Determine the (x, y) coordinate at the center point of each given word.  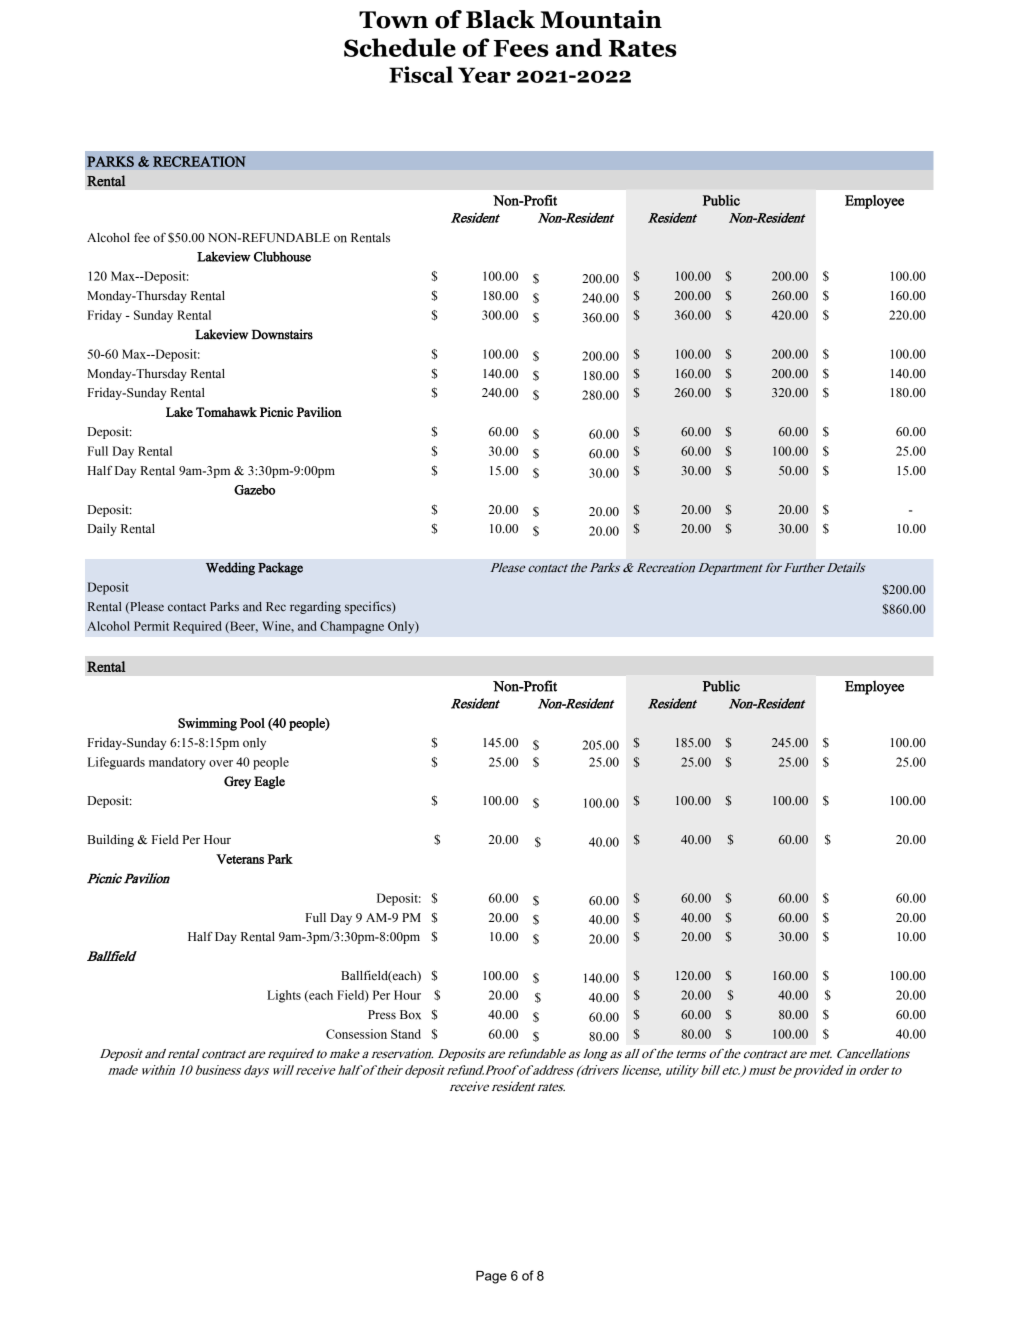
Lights (284, 996)
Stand (406, 1034)
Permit (151, 626)
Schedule (400, 47)
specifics (369, 607)
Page (491, 1277)
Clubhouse (282, 256)
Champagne (352, 627)
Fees (521, 48)
